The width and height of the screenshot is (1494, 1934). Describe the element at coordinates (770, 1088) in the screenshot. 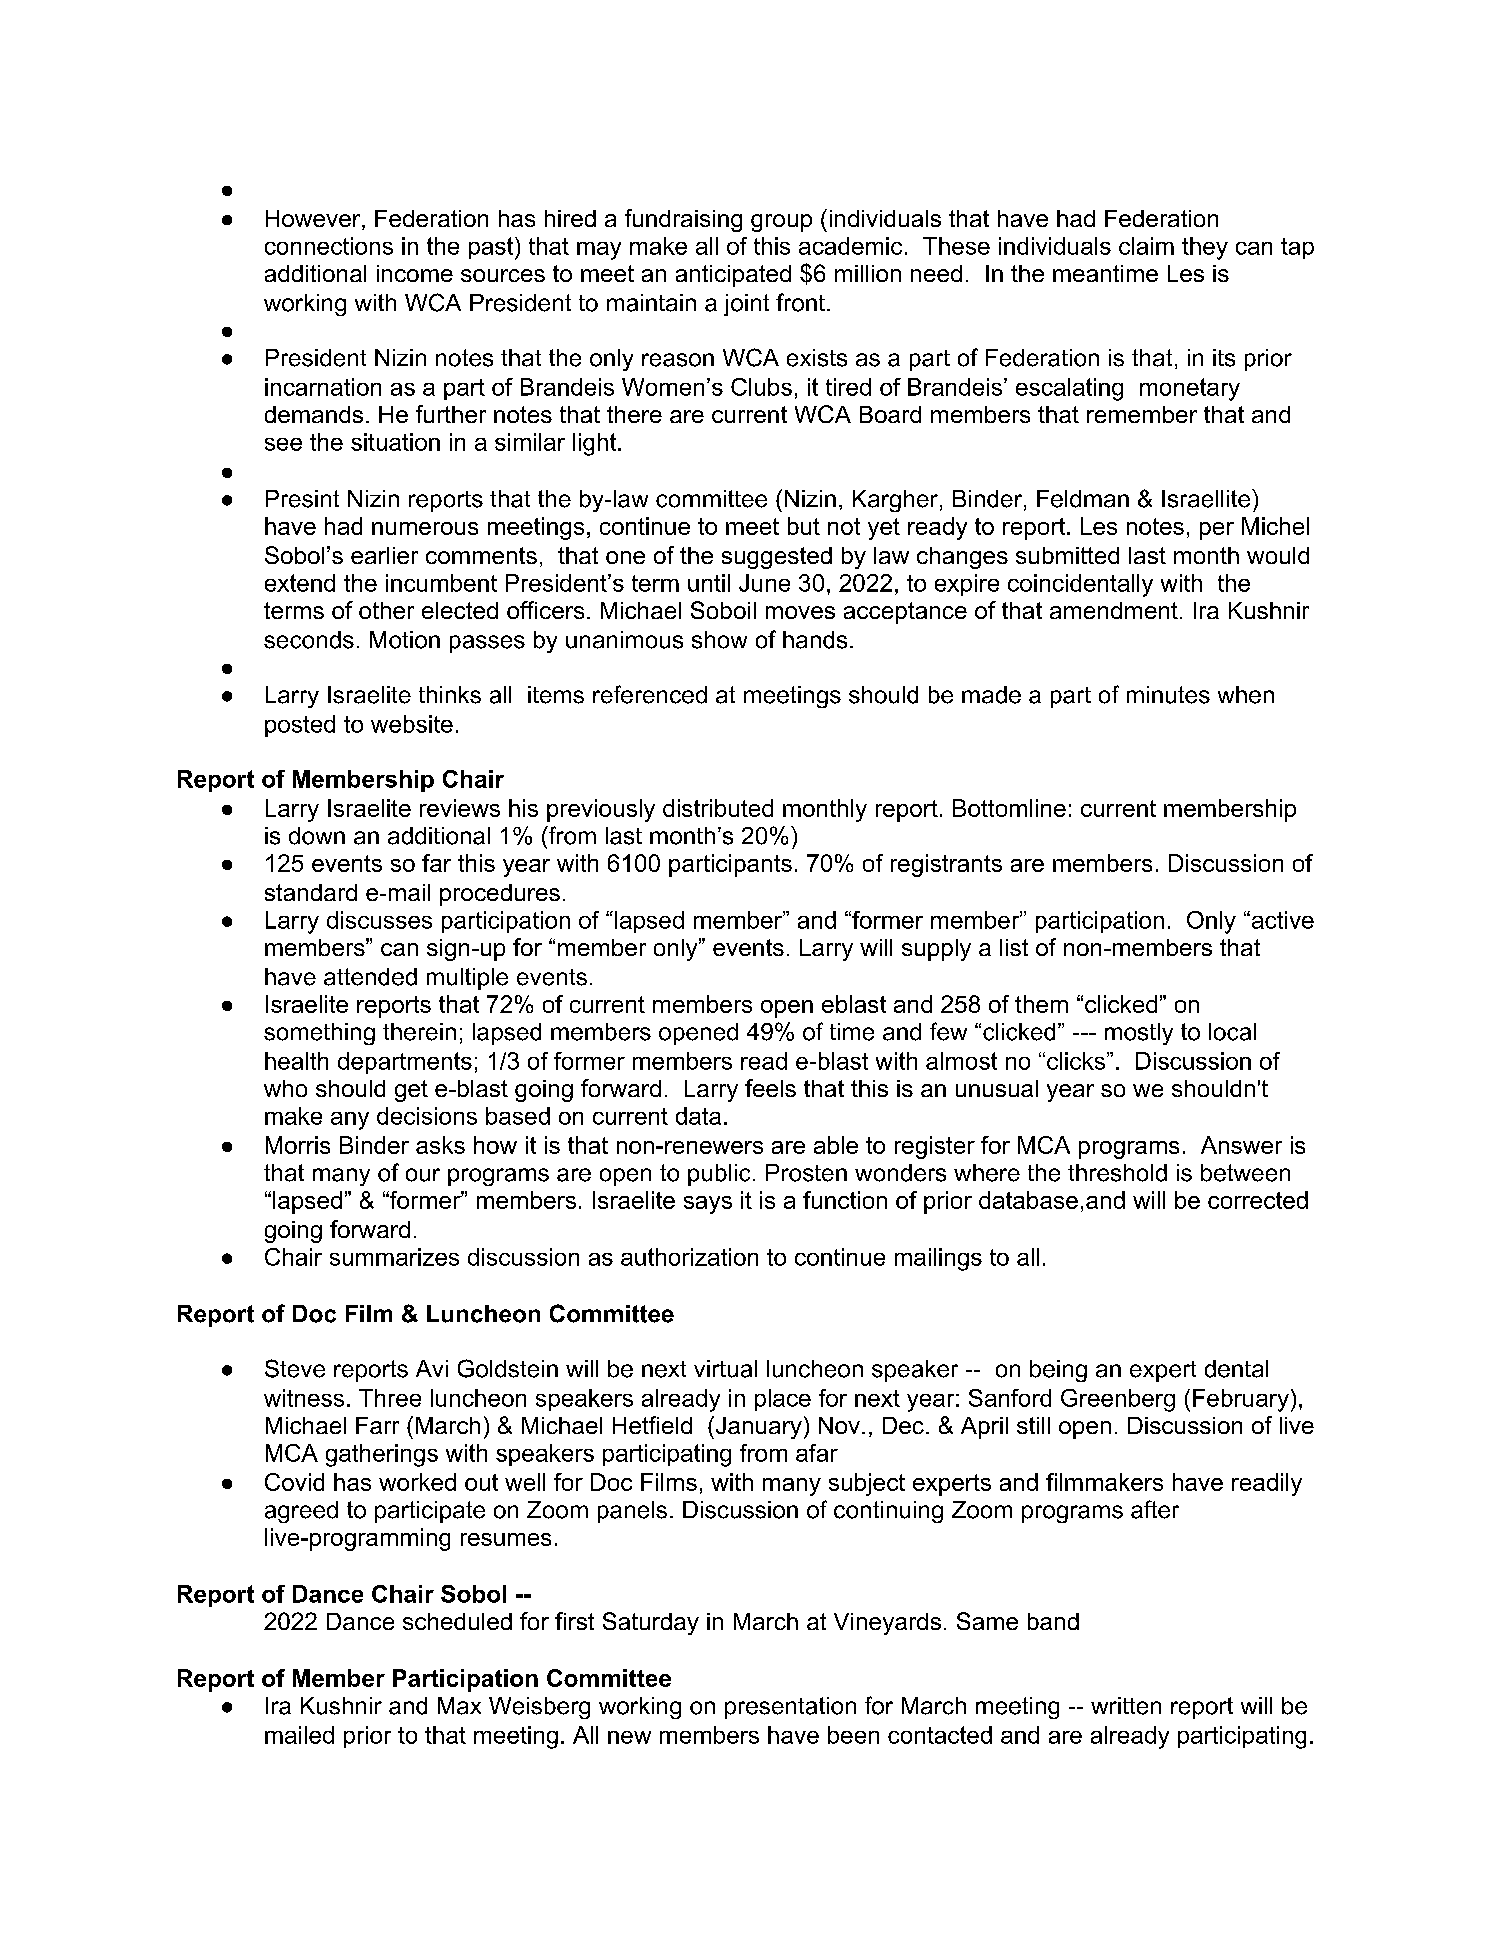

I see `feels` at that location.
